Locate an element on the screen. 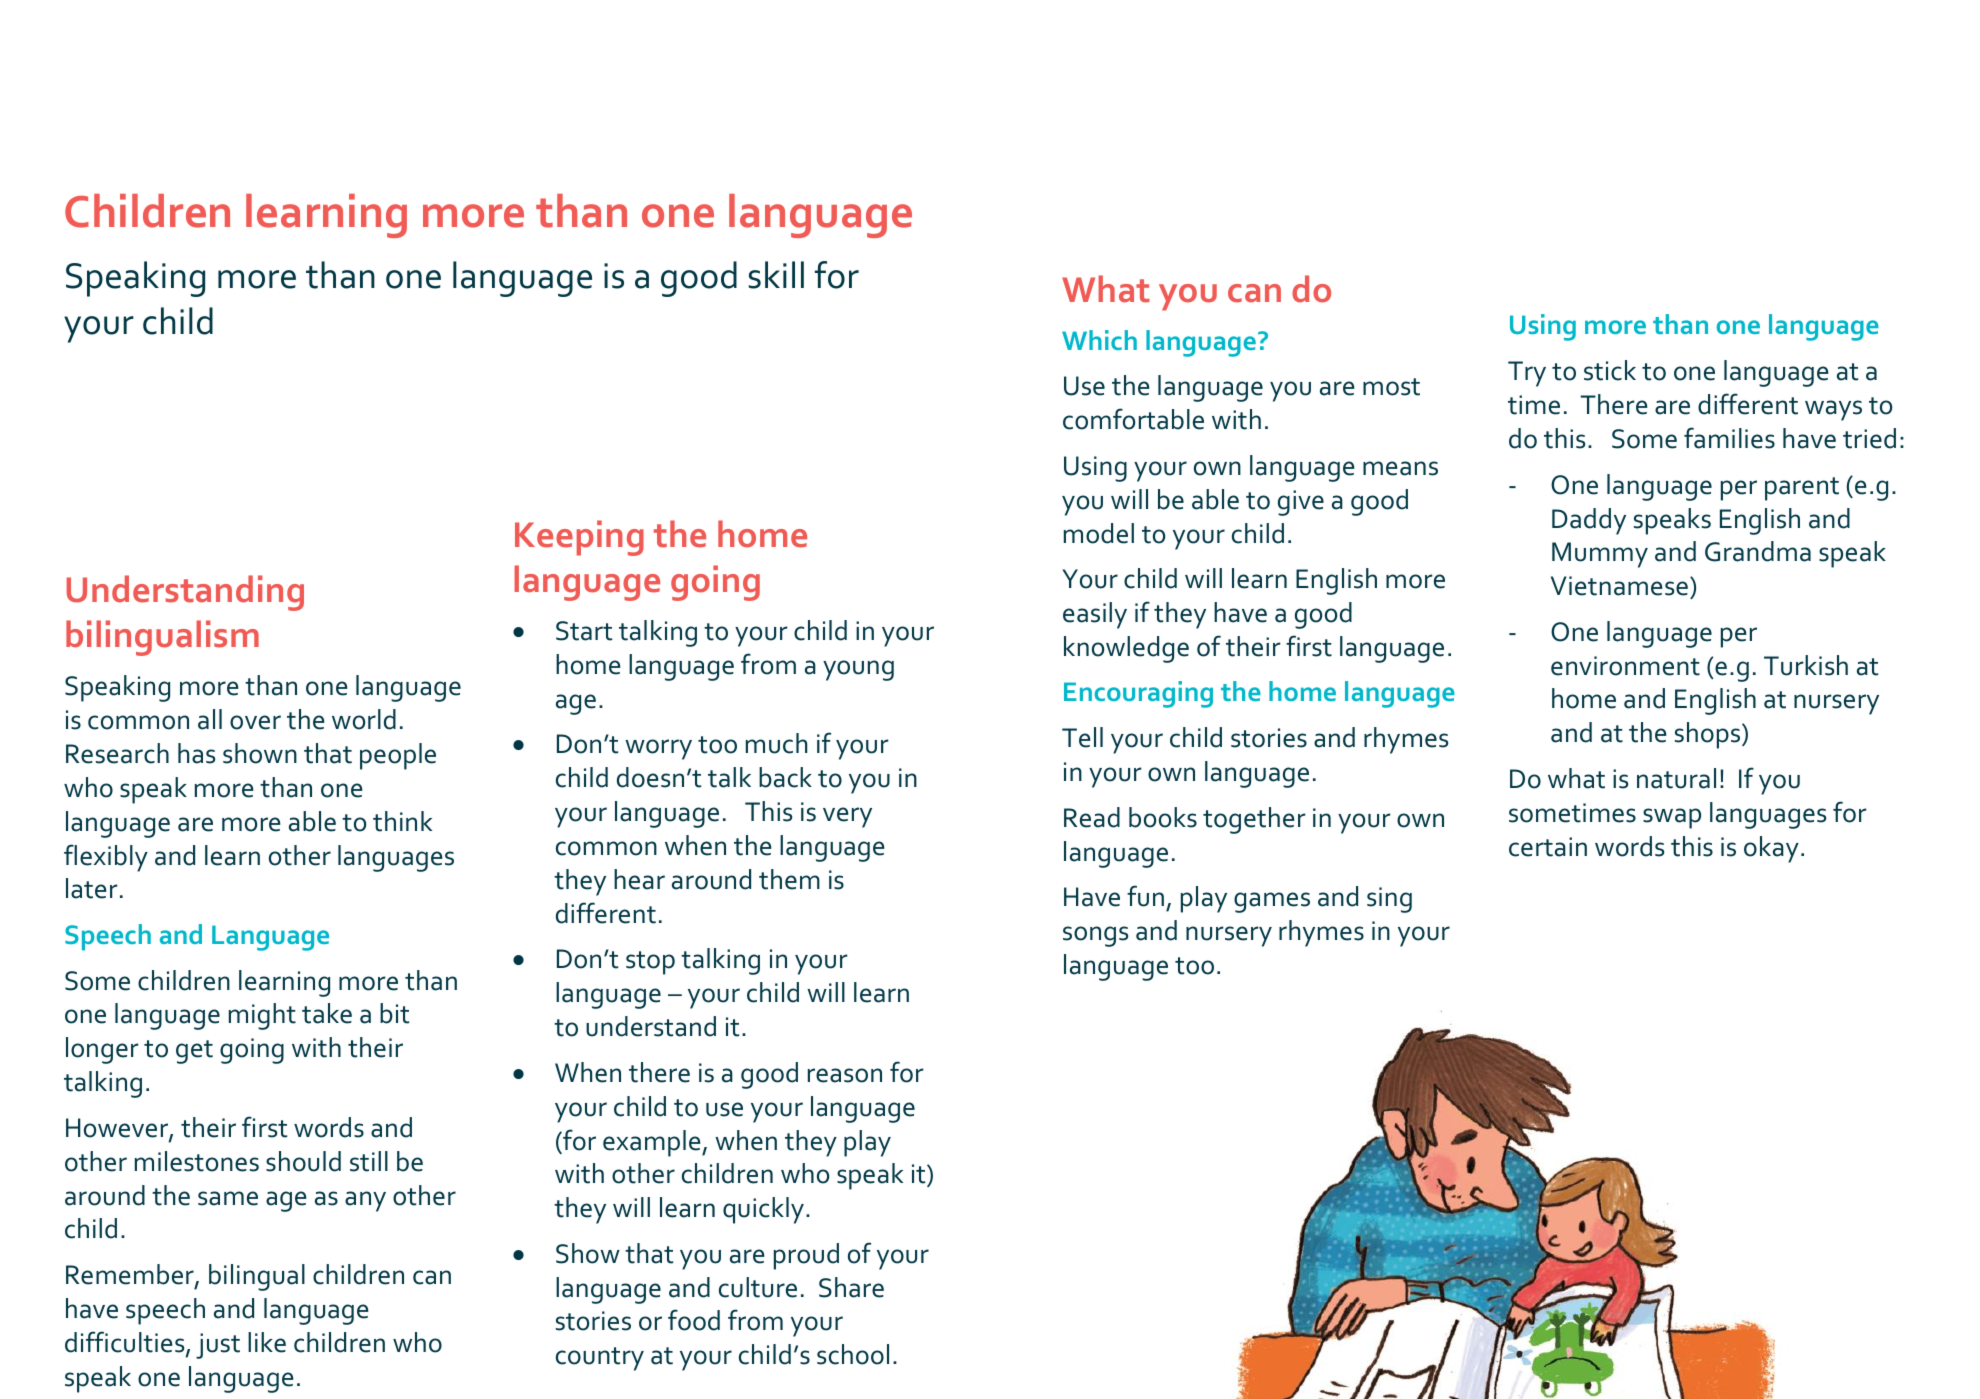 The image size is (1980, 1399). skill is located at coordinates (776, 275).
